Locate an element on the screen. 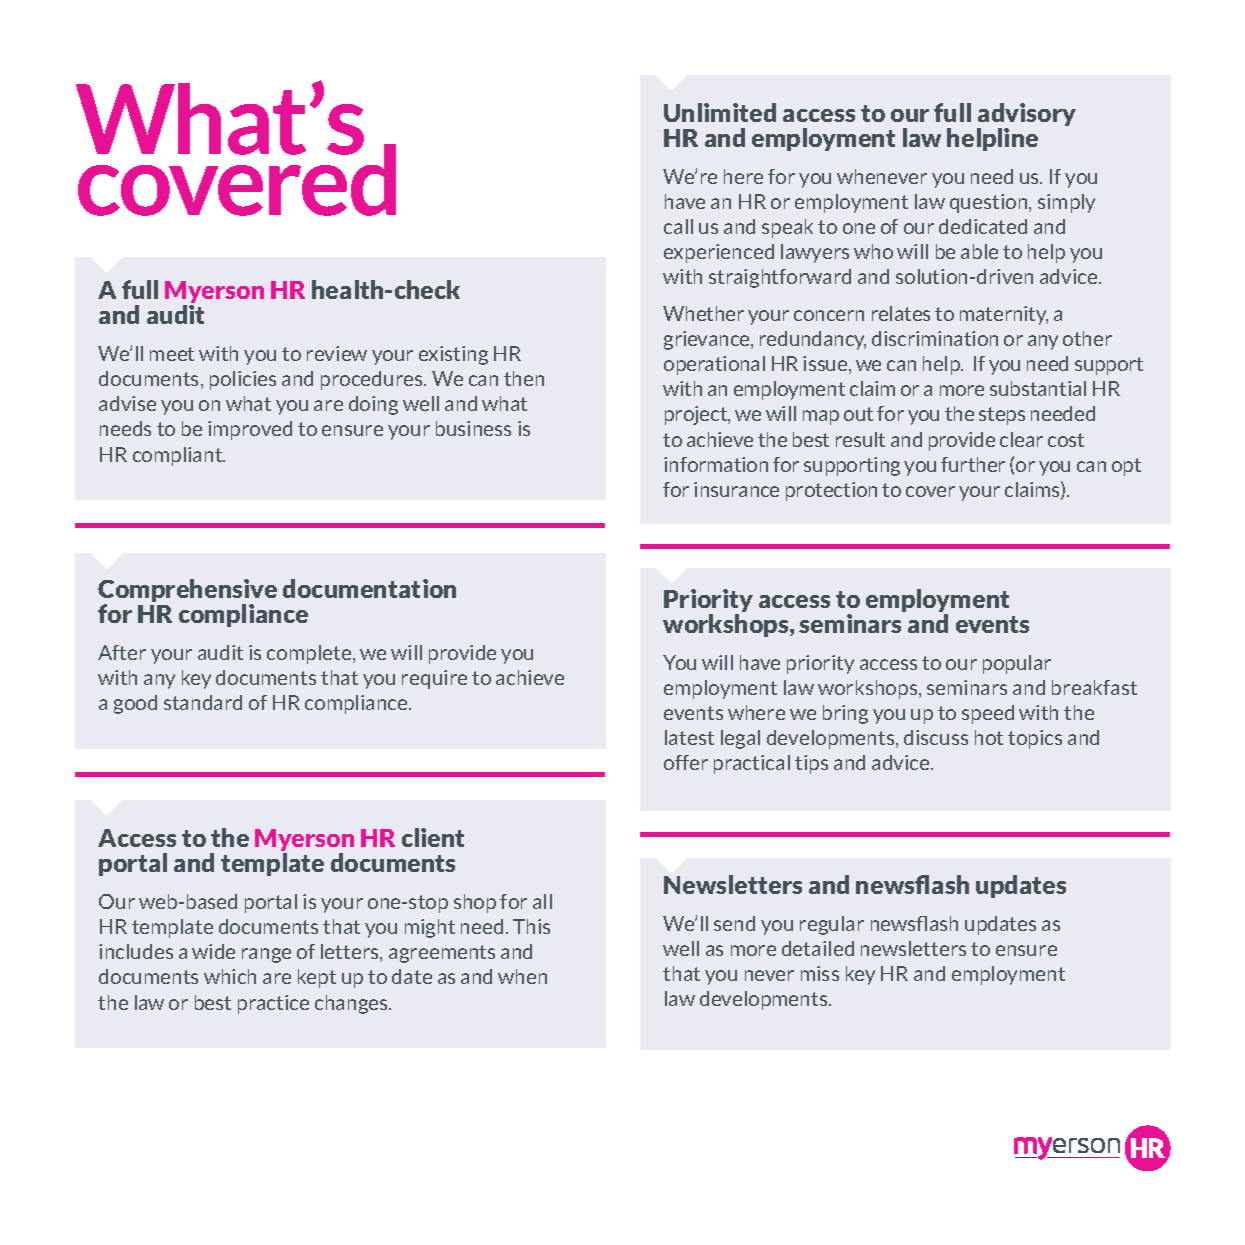  which is located at coordinates (230, 976).
